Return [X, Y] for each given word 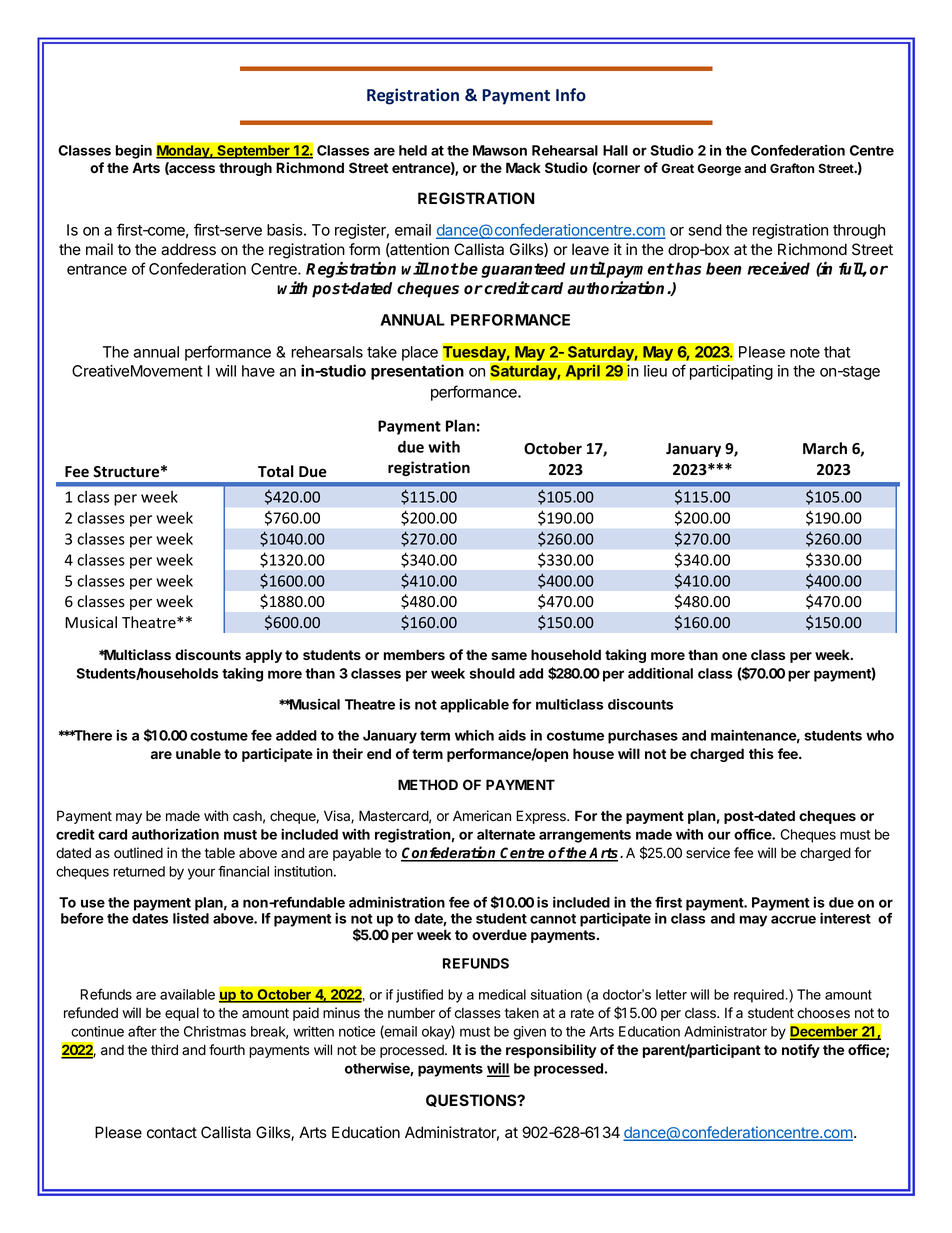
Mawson [500, 150]
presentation [417, 372]
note [805, 352]
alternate [506, 834]
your [201, 874]
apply [263, 656]
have [258, 371]
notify [801, 1051]
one [734, 656]
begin [134, 152]
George [719, 169]
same [509, 656]
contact [172, 1133]
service [708, 853]
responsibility [551, 1051]
